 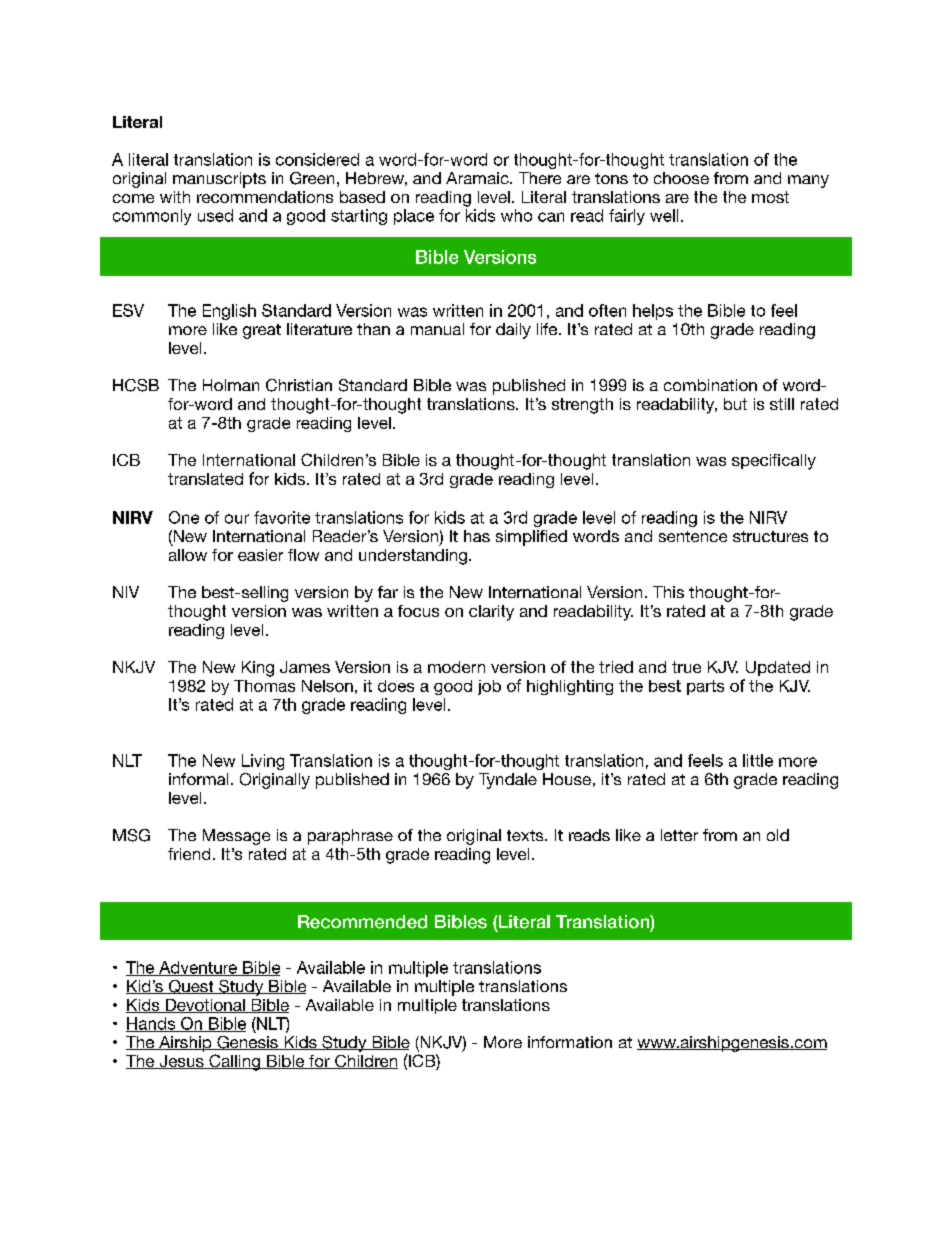 What do you see at coordinates (236, 837) in the document?
I see `Message` at bounding box center [236, 837].
